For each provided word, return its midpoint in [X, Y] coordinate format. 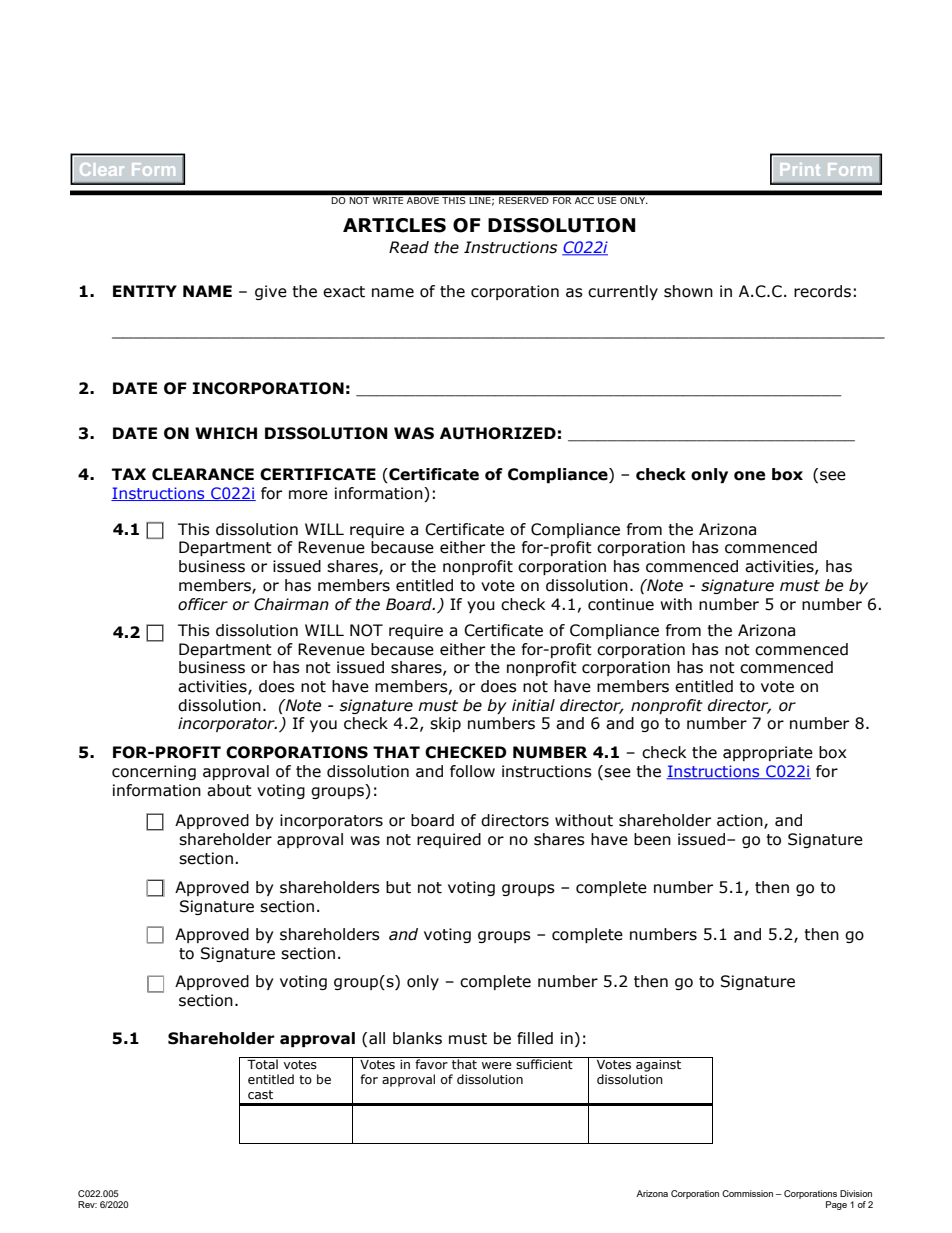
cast [260, 1094]
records [822, 291]
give [271, 292]
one [749, 476]
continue [621, 604]
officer [203, 604]
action [741, 821]
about [229, 790]
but [398, 887]
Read [409, 247]
